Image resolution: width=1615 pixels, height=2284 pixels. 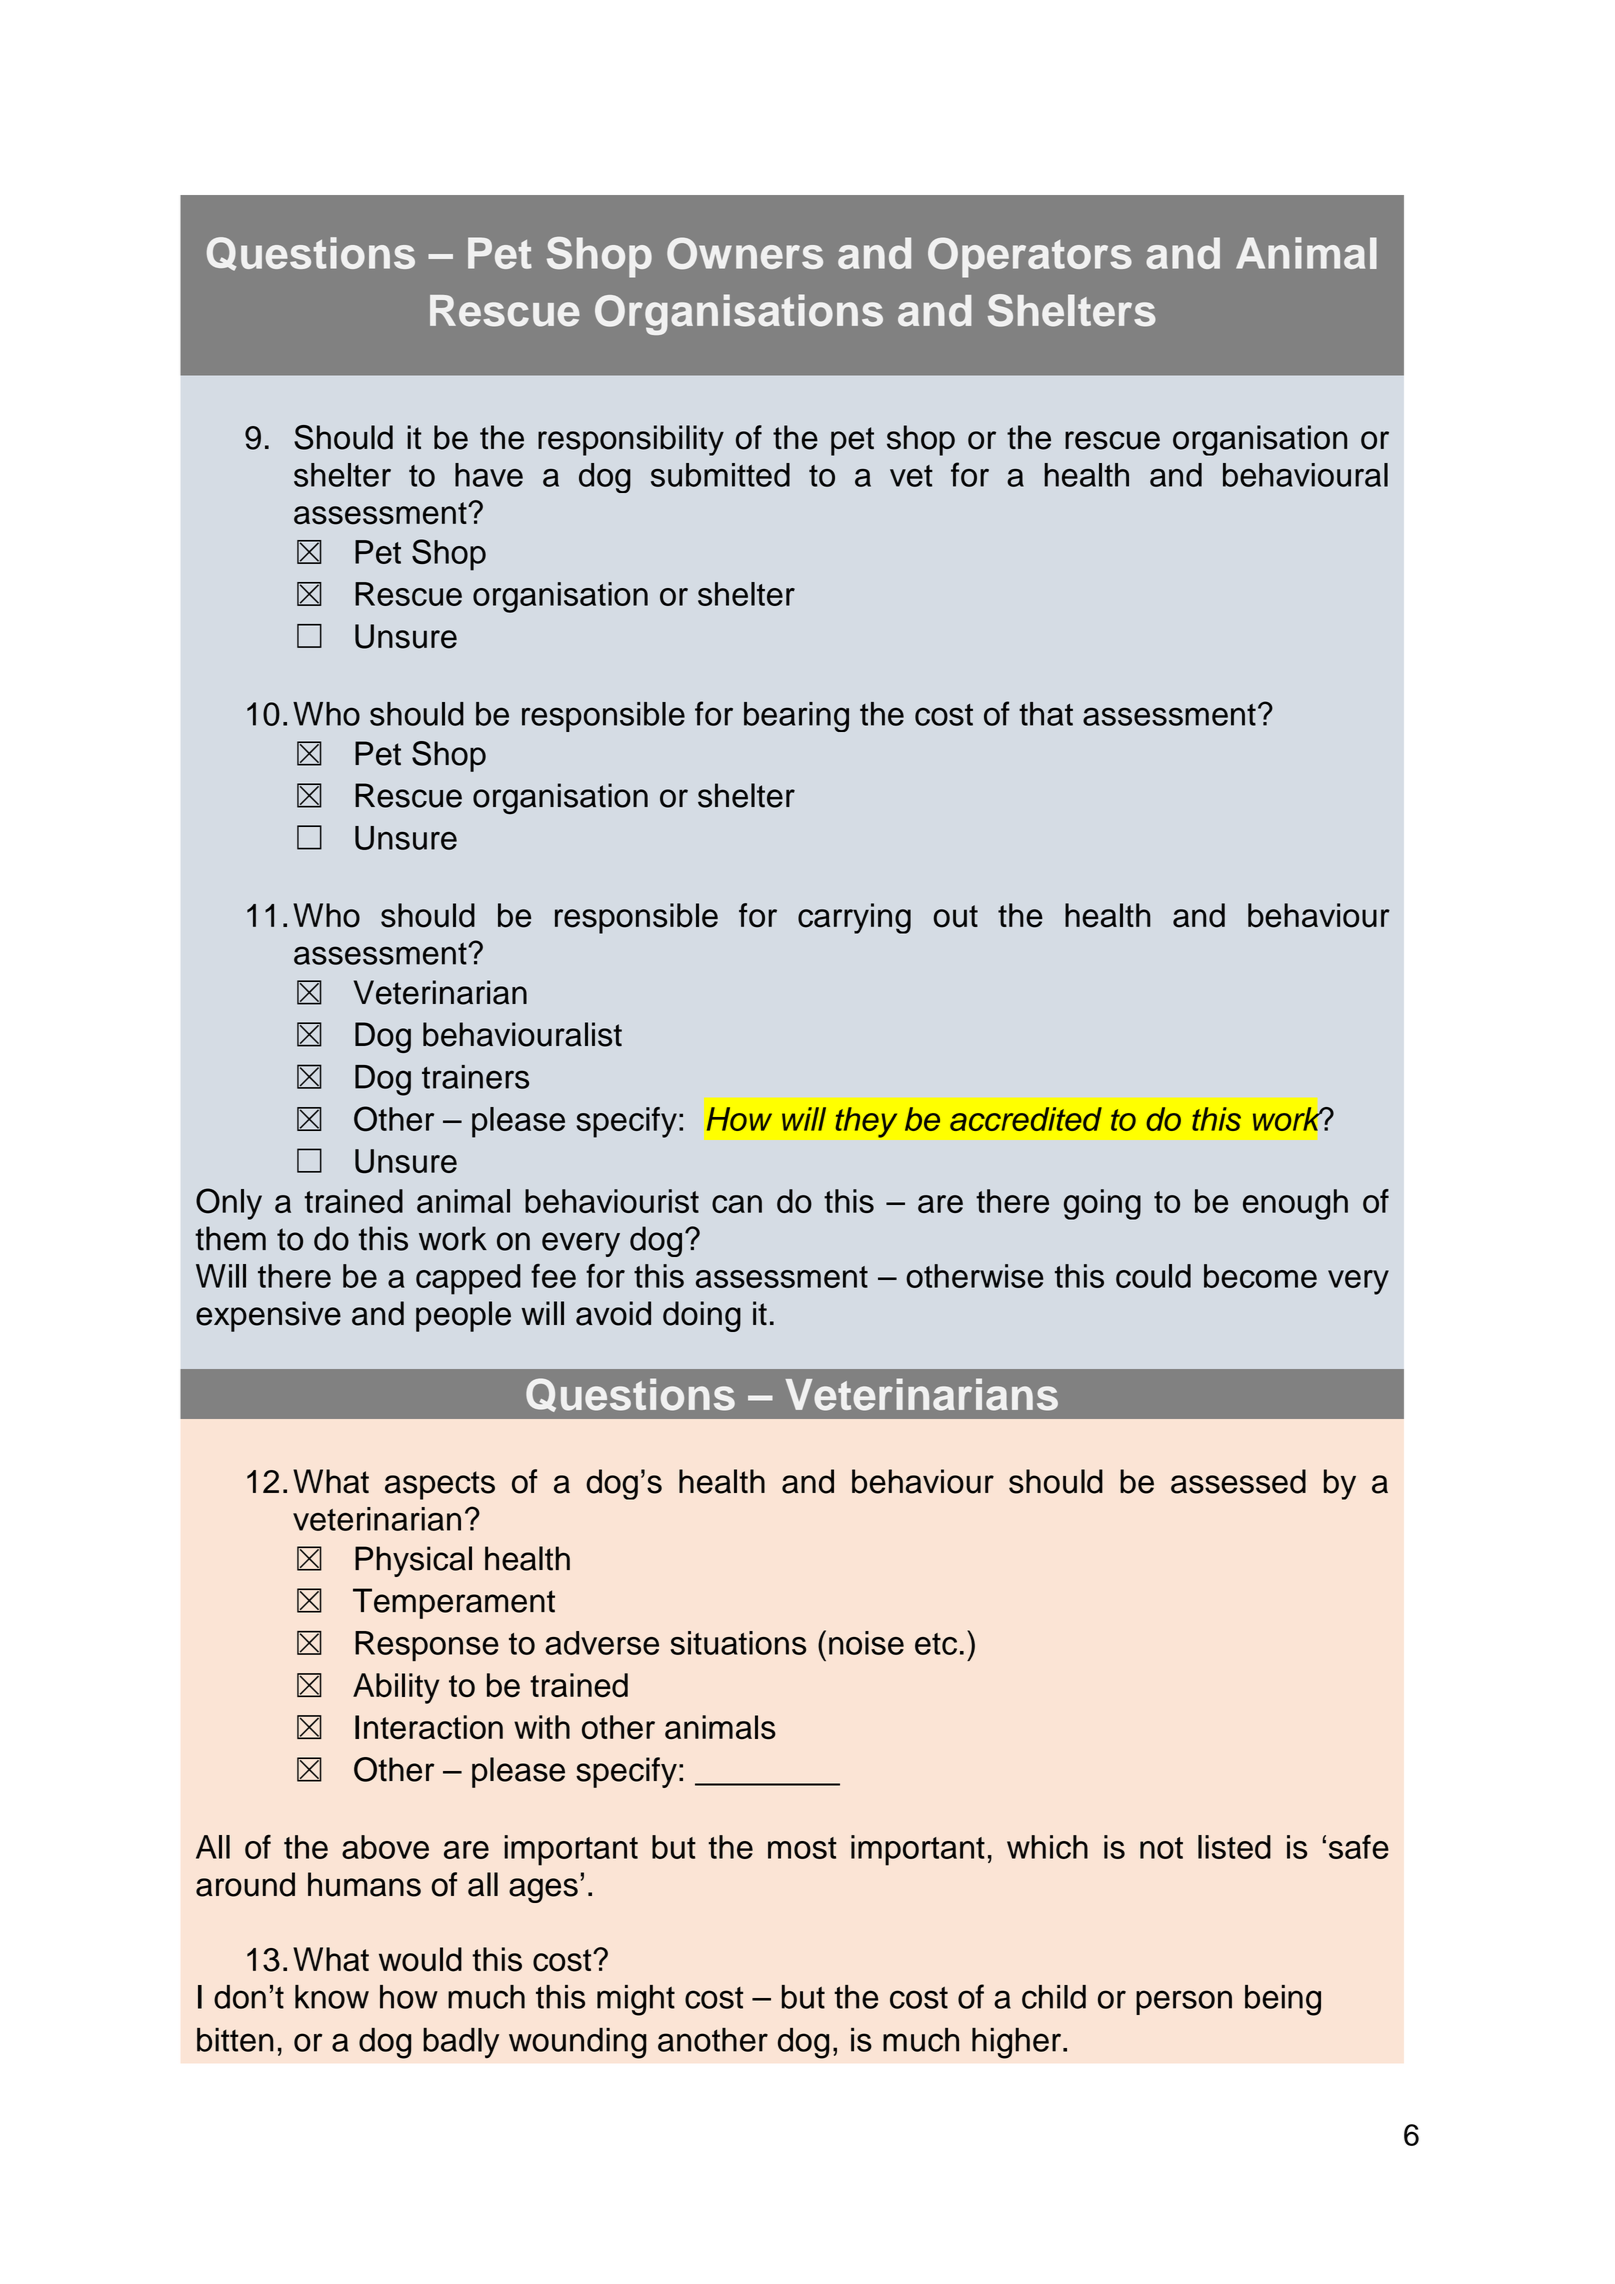 I want to click on that, so click(x=1046, y=714).
